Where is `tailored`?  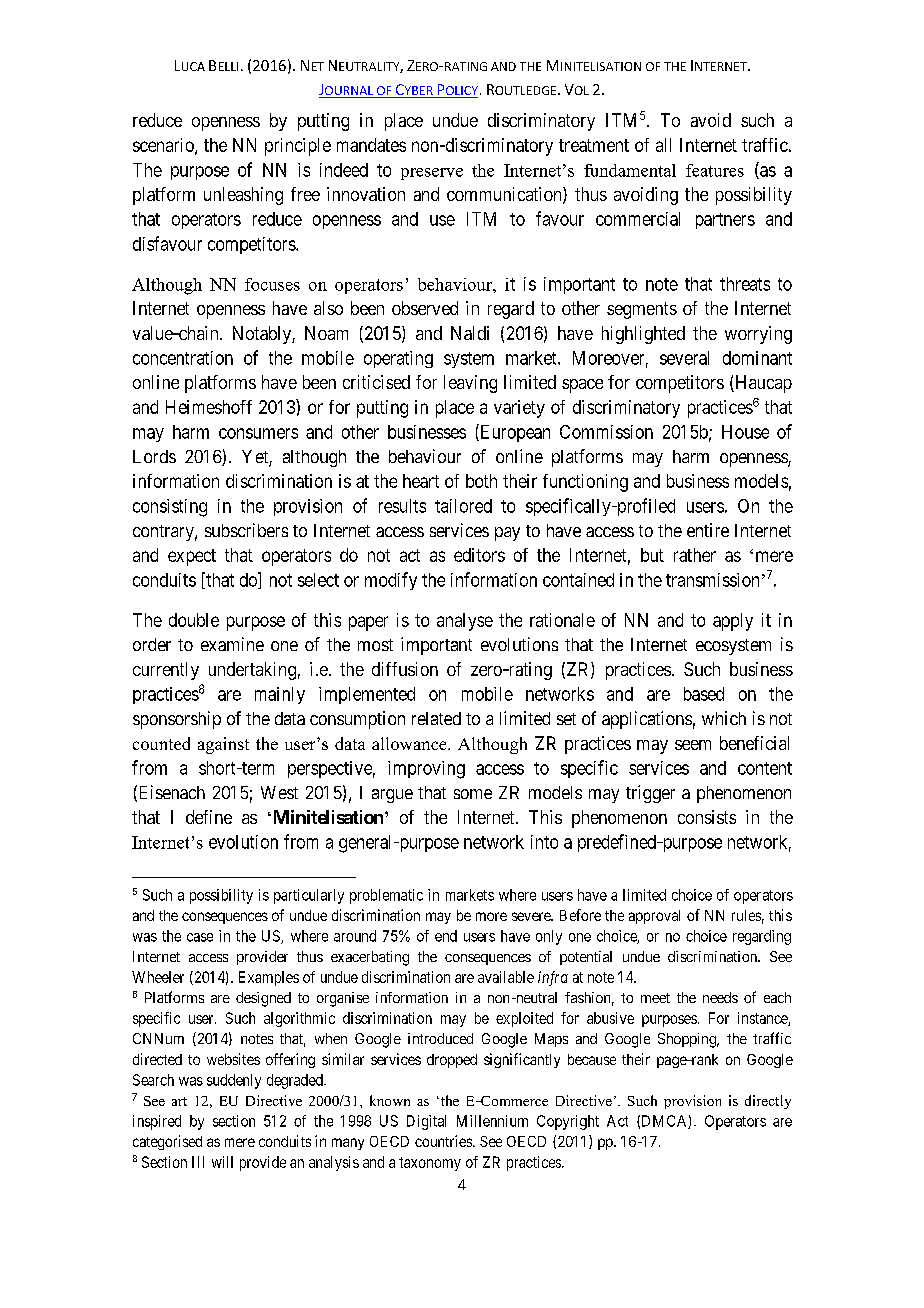
tailored is located at coordinates (463, 506).
